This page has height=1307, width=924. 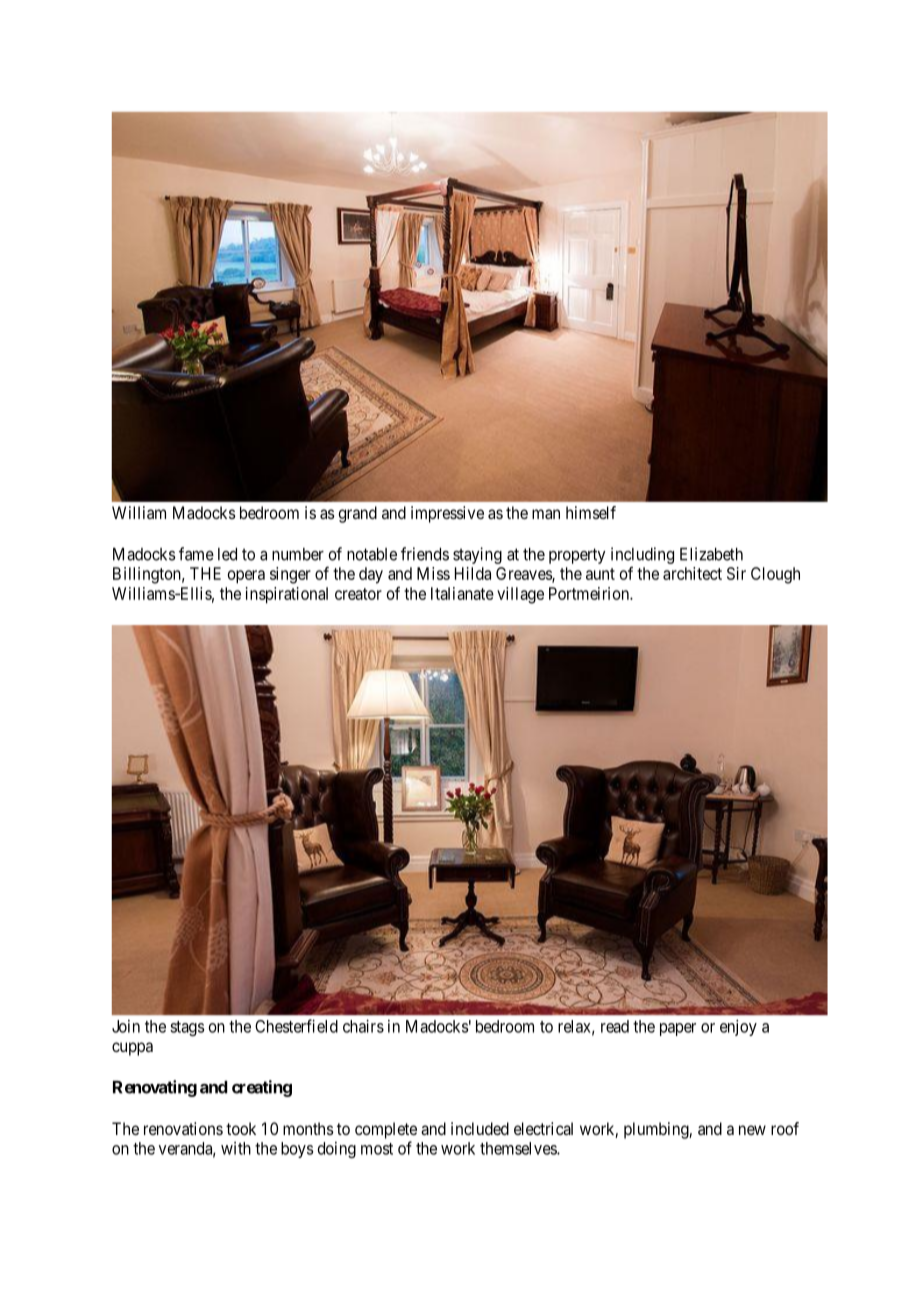 What do you see at coordinates (480, 1128) in the page?
I see `included` at bounding box center [480, 1128].
